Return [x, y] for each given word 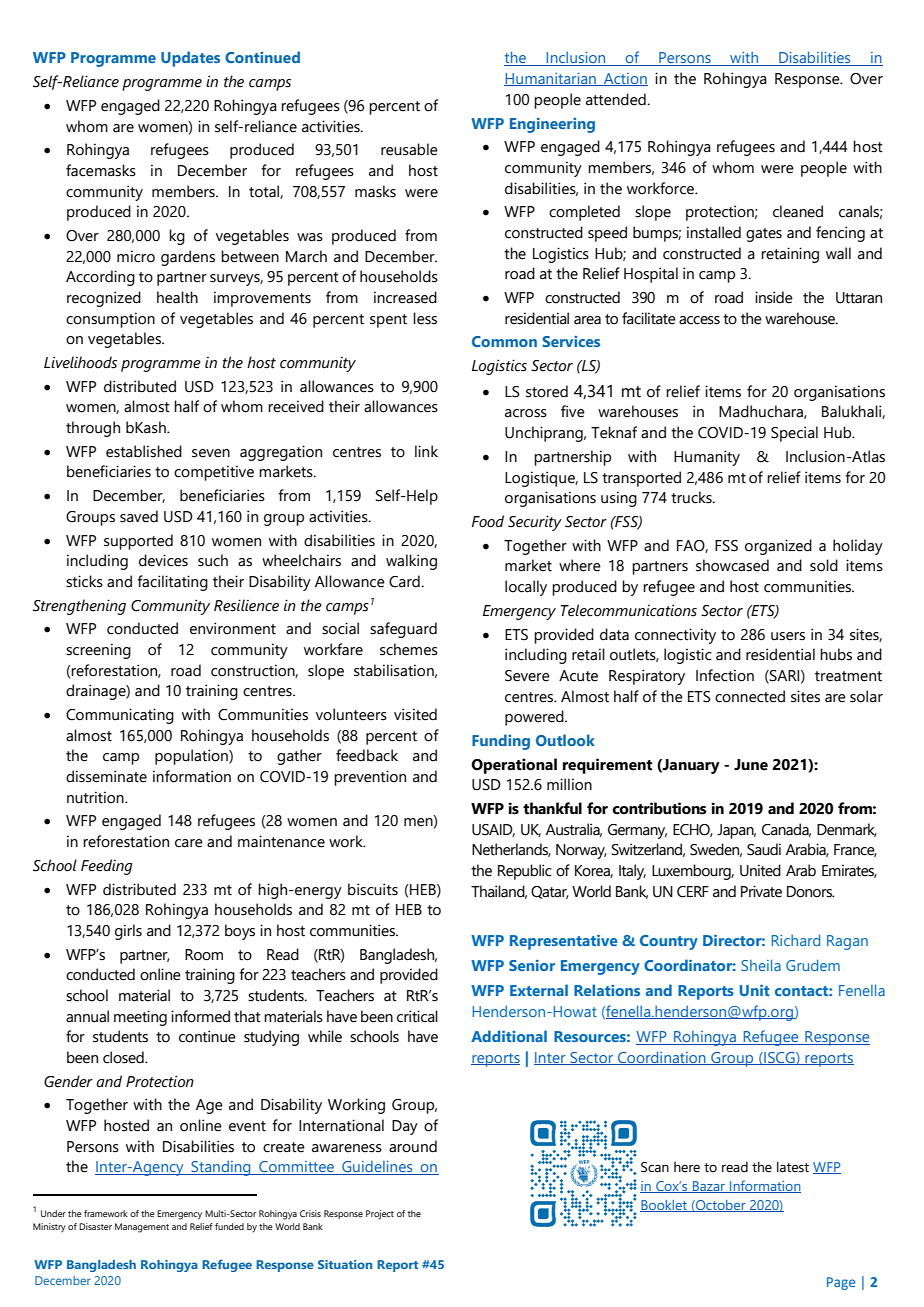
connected [750, 696]
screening [98, 651]
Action [625, 79]
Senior [532, 965]
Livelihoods [80, 362]
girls [128, 932]
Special [794, 434]
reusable [409, 149]
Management [142, 1228]
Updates [190, 59]
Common [504, 341]
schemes [409, 649]
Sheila [761, 965]
